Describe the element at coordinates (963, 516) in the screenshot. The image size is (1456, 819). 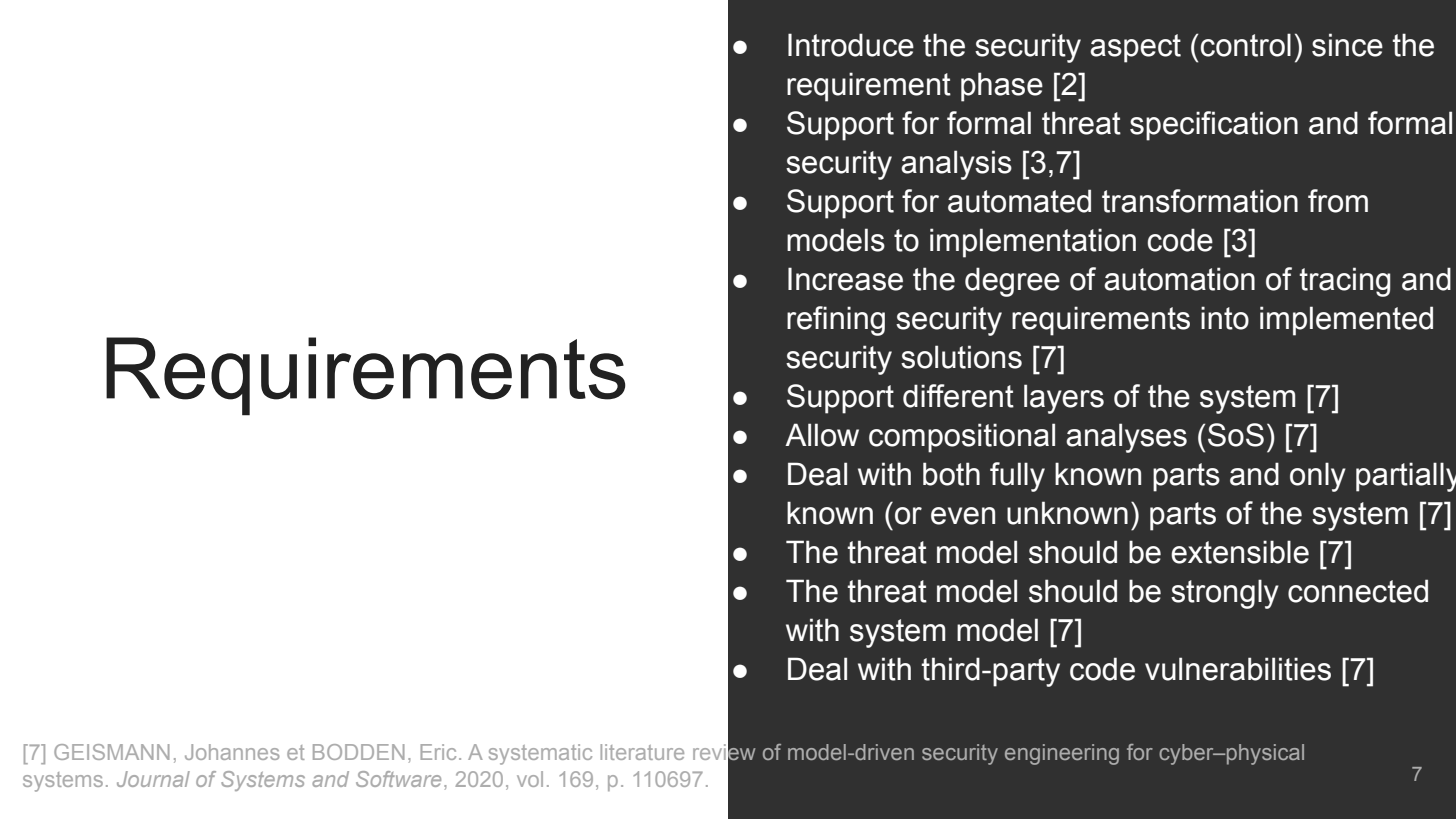
I see `even` at that location.
